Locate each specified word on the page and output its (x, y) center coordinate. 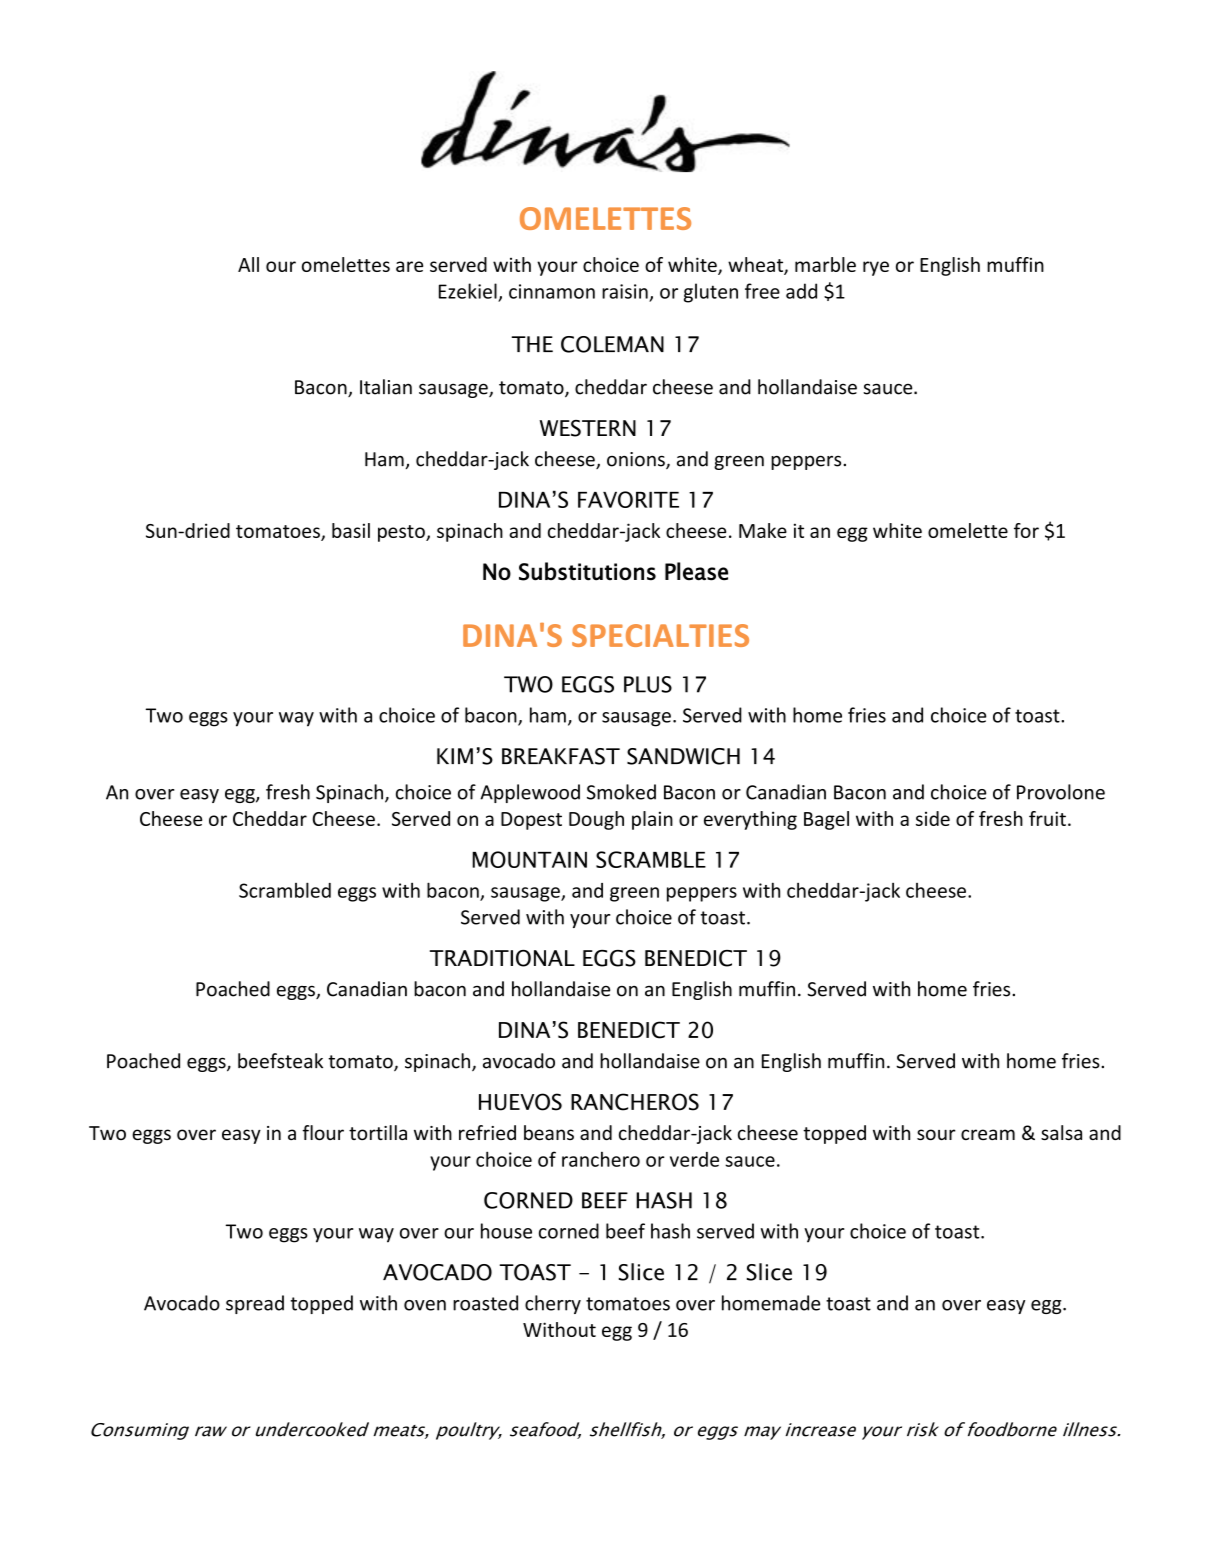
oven (425, 1305)
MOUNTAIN (529, 859)
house (506, 1231)
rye (876, 268)
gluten (711, 293)
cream (988, 1134)
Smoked (621, 792)
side (933, 818)
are (409, 266)
